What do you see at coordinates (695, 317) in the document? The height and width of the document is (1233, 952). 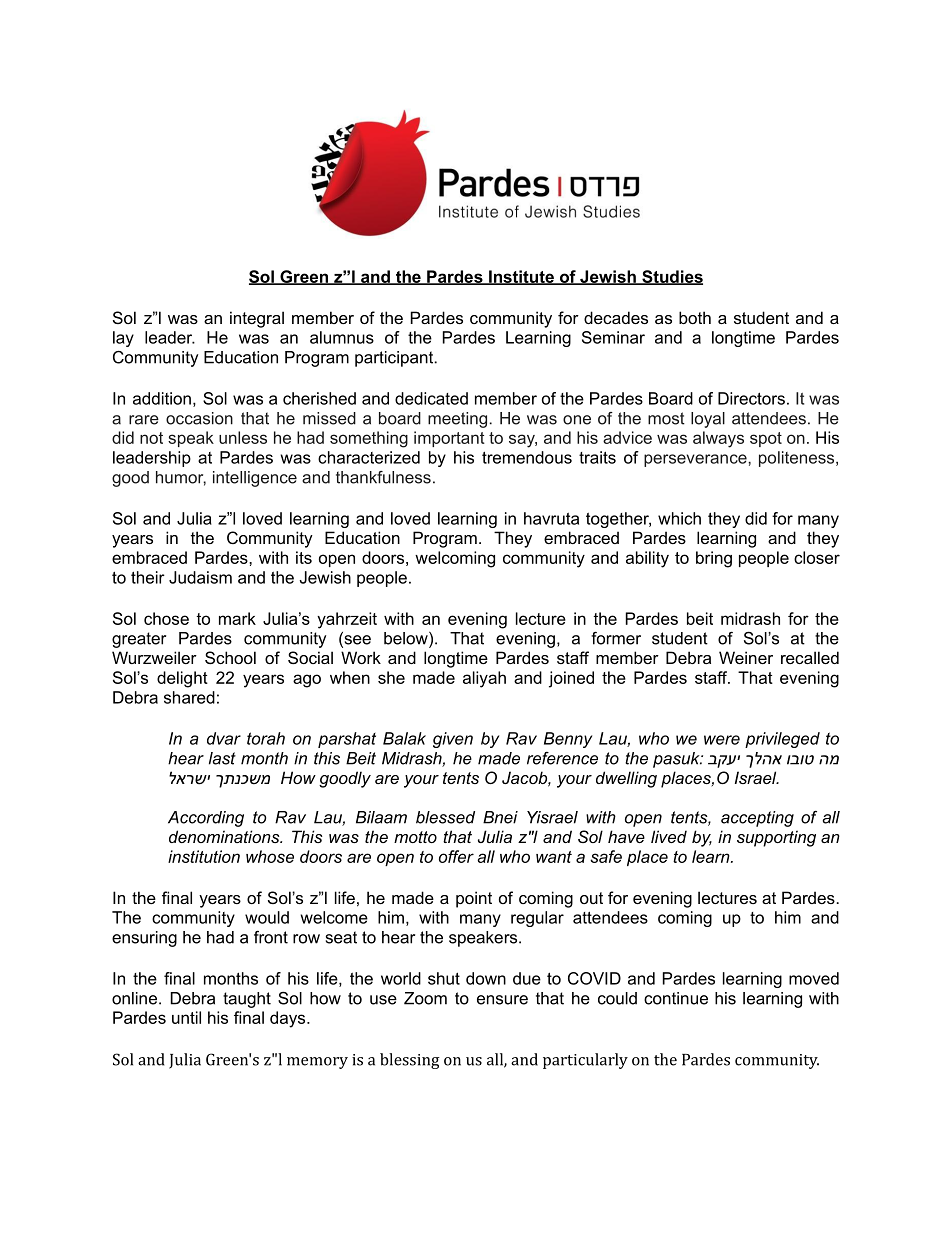 I see `both` at bounding box center [695, 317].
